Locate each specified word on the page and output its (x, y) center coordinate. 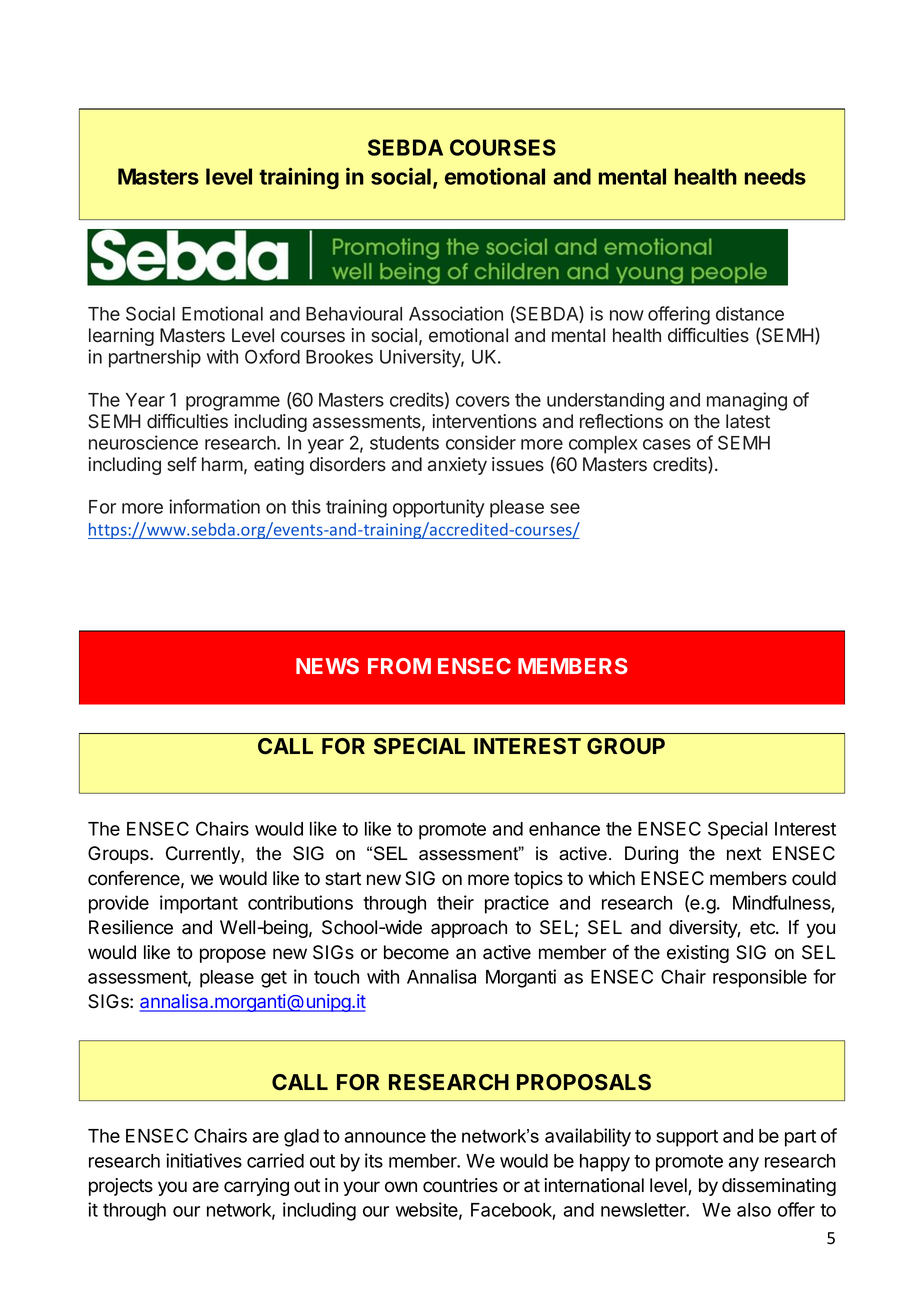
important (199, 904)
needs (775, 176)
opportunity (439, 508)
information (214, 506)
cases (667, 444)
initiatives (204, 1160)
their (455, 902)
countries (460, 1185)
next (744, 854)
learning (121, 337)
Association (456, 313)
